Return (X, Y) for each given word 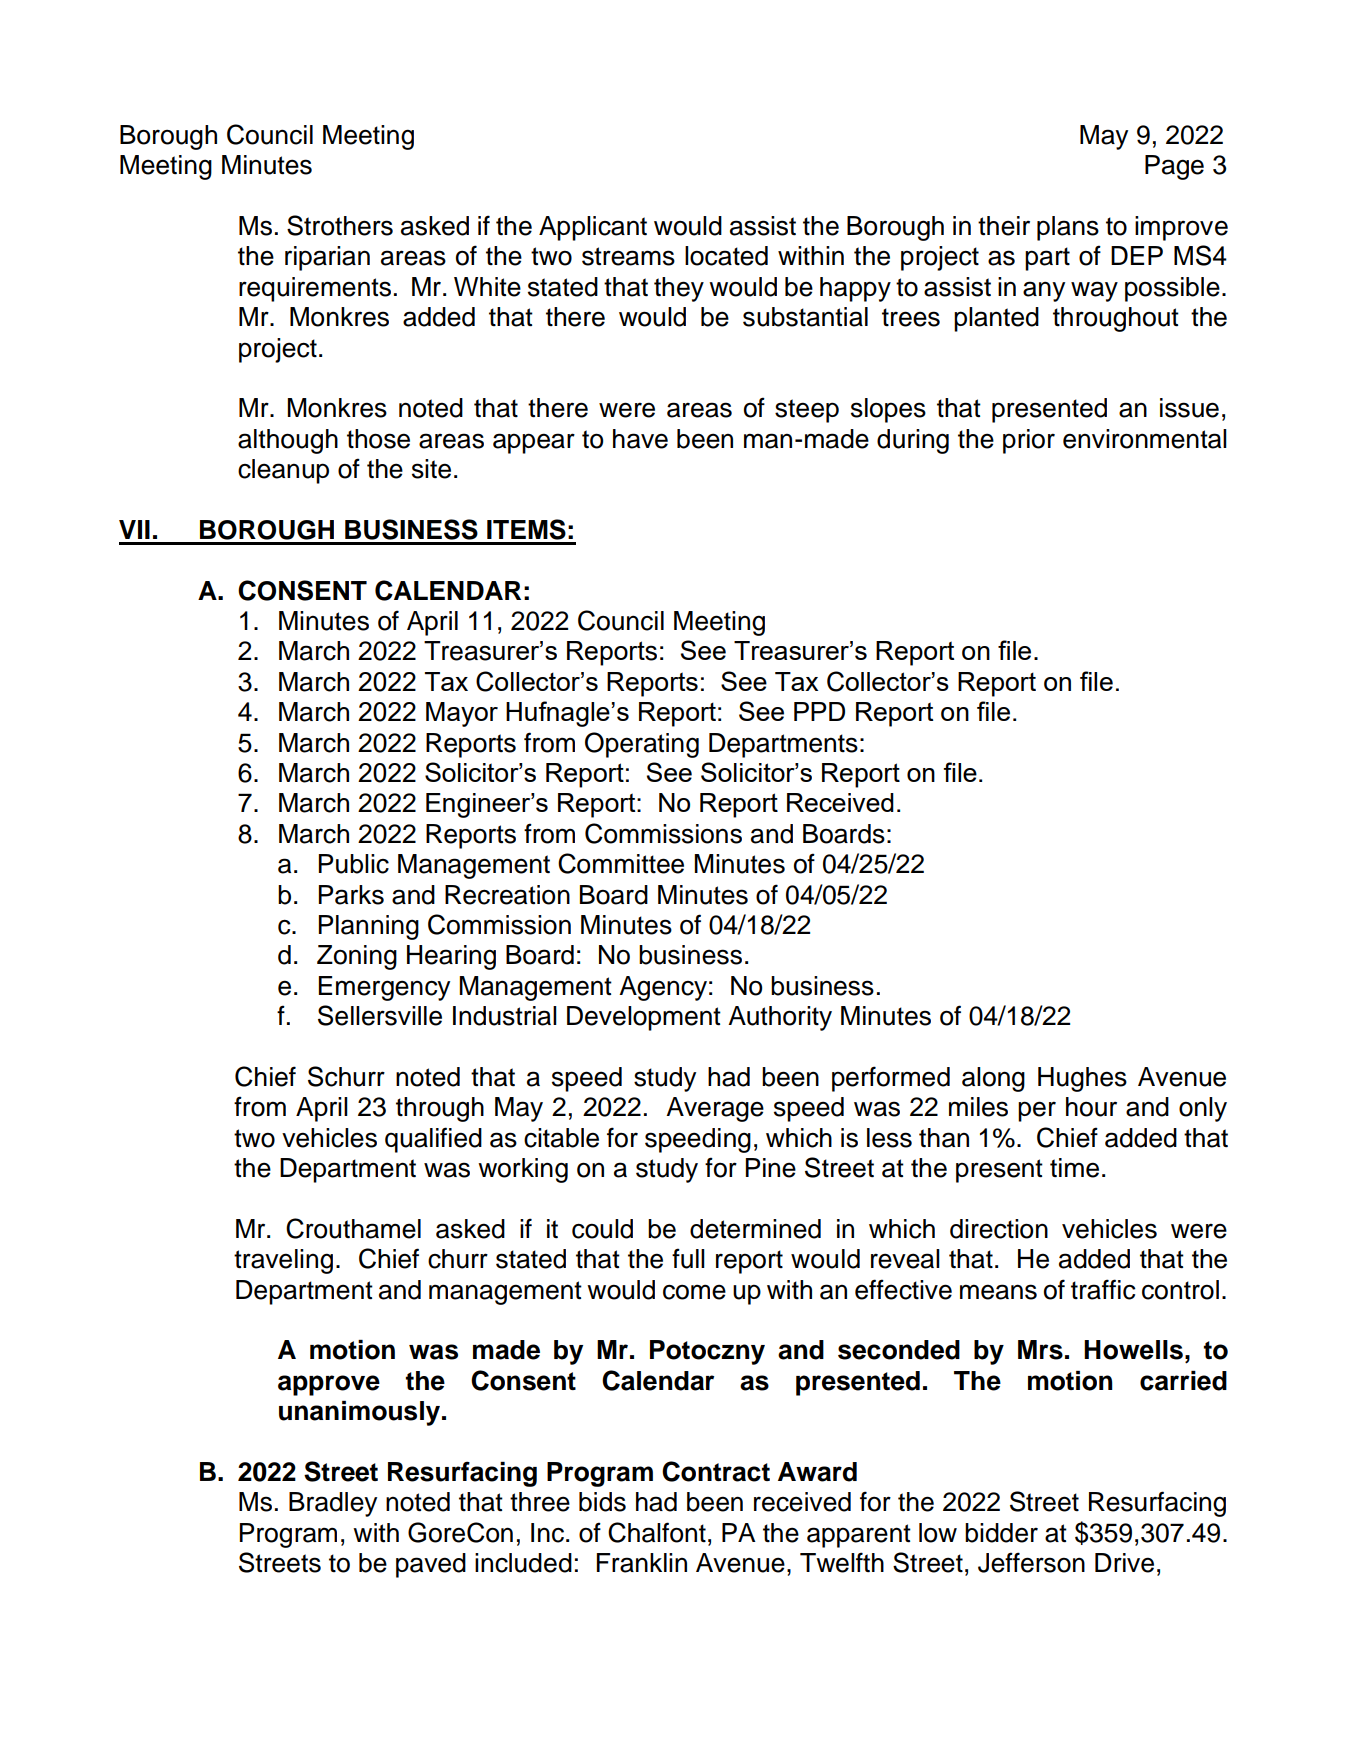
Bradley (333, 1504)
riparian (327, 258)
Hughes (1082, 1079)
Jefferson (1031, 1562)
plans (1068, 228)
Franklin (642, 1563)
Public (354, 864)
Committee (621, 863)
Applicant (593, 228)
